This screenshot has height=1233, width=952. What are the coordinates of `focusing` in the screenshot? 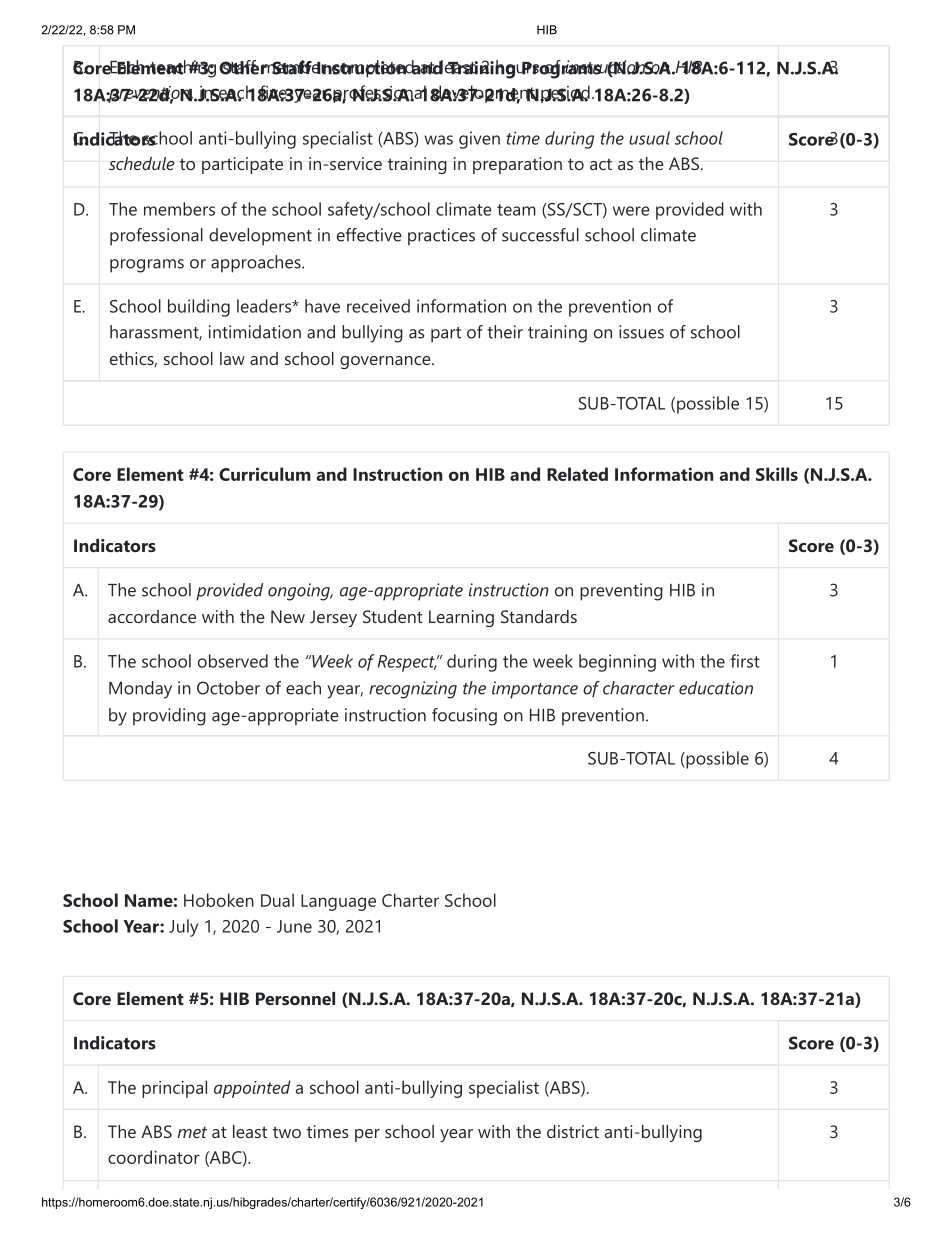 It's located at (464, 717).
